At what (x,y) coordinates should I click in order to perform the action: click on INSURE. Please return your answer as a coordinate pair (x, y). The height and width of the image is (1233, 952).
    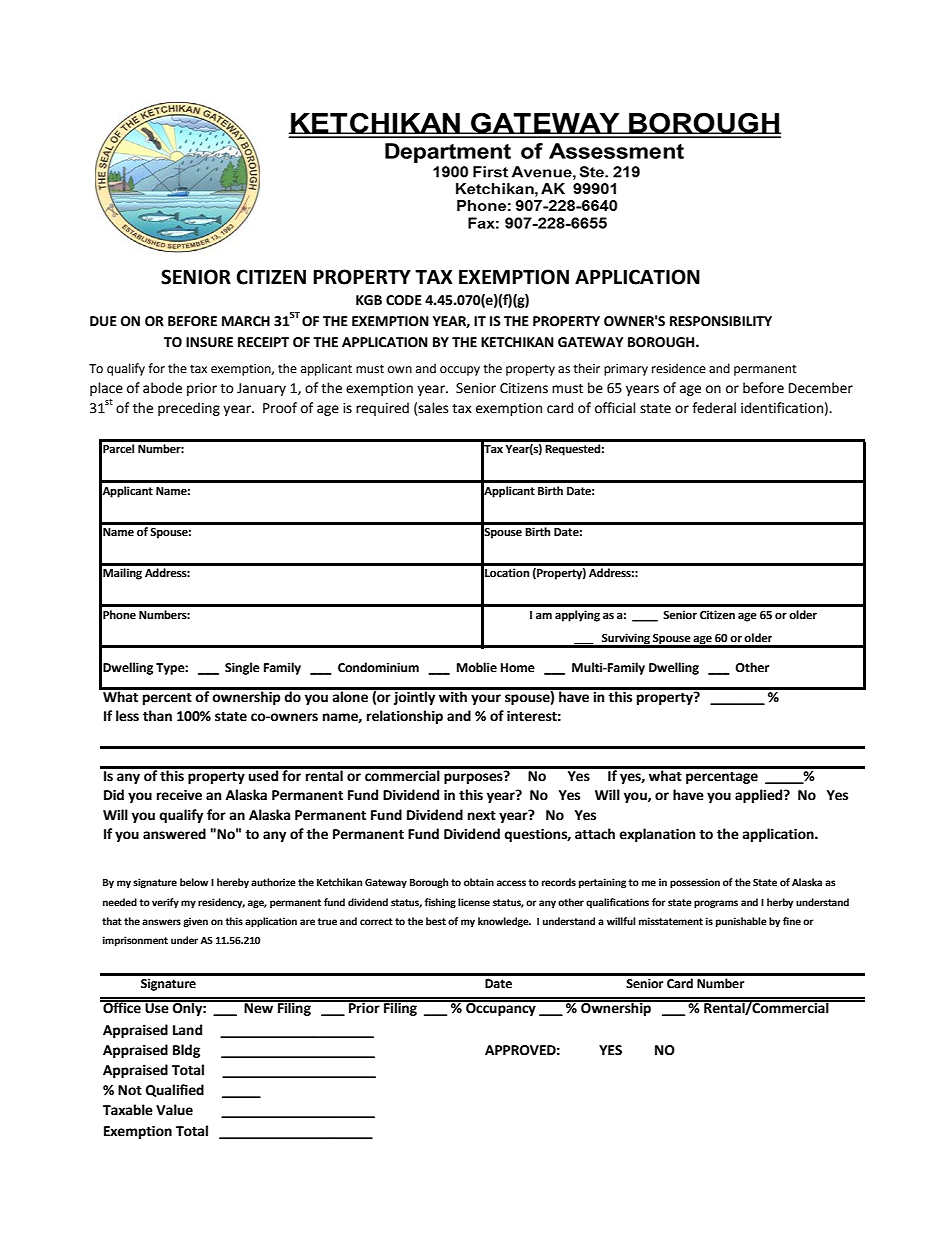
    Looking at the image, I should click on (209, 342).
